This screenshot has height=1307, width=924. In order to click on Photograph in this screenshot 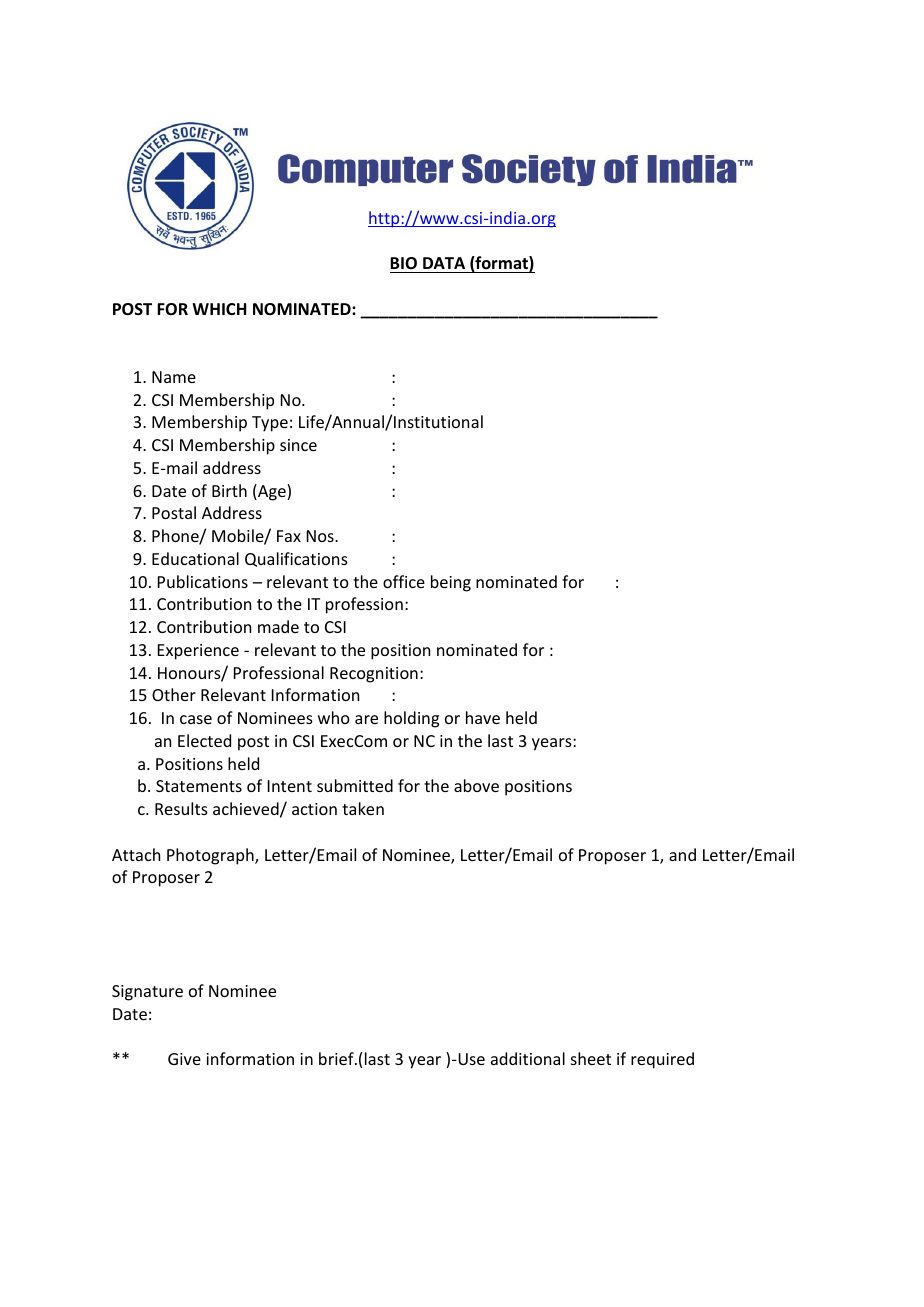, I will do `click(211, 856)`.
